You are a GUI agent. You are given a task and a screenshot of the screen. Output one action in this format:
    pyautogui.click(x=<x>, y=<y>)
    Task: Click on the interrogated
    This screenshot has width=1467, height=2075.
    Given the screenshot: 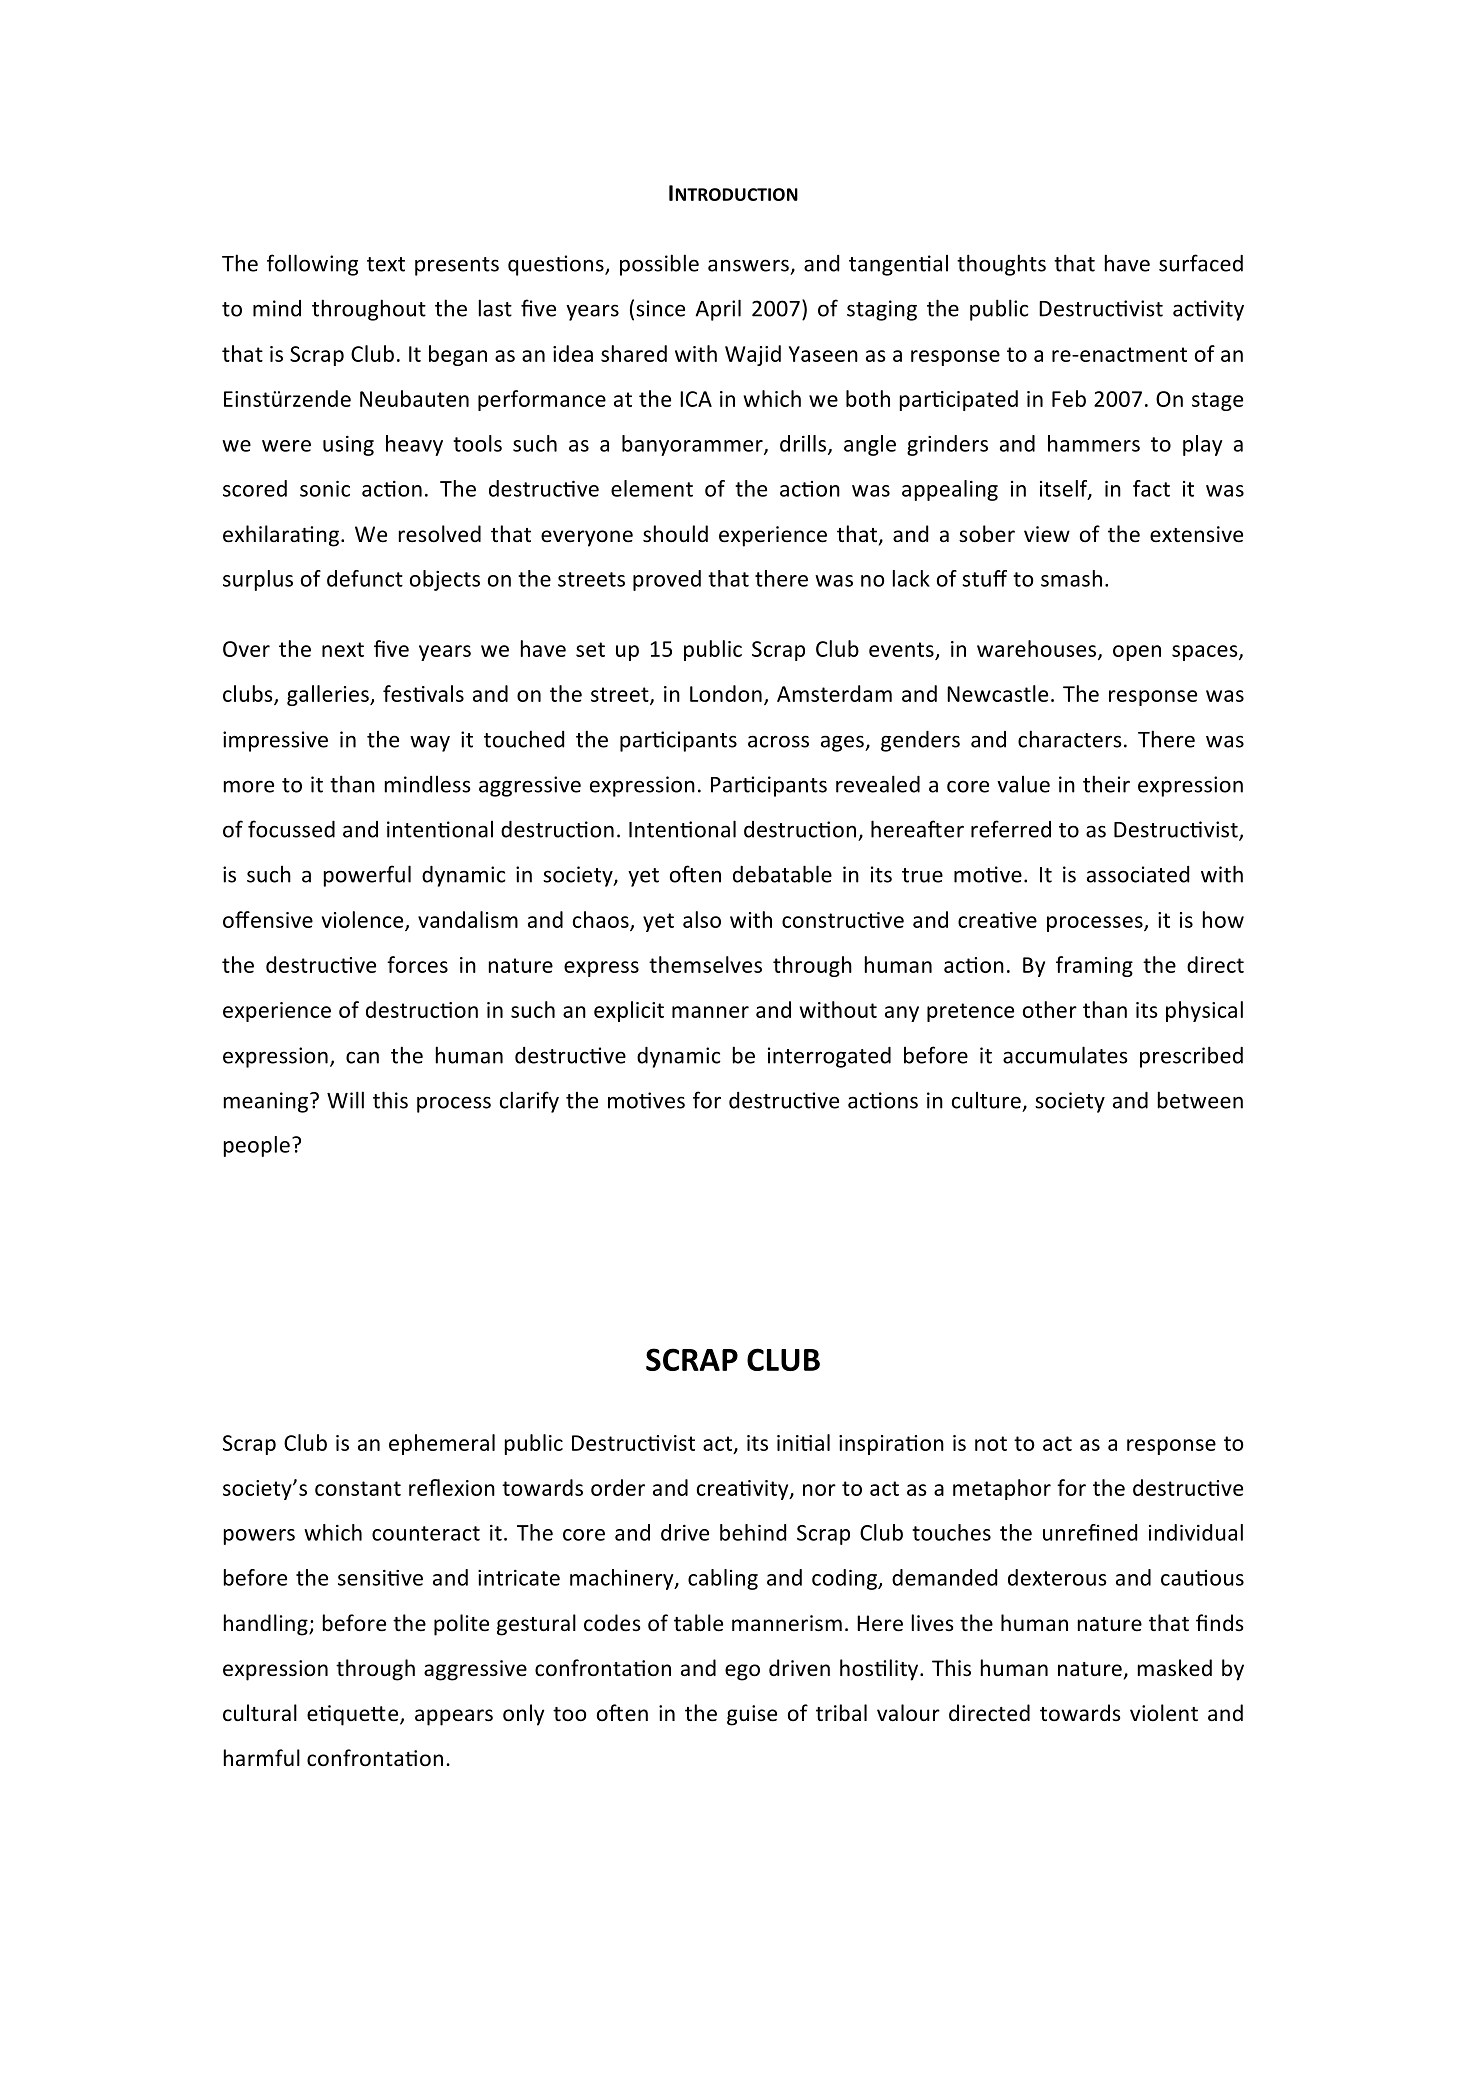 What is the action you would take?
    pyautogui.click(x=829, y=1057)
